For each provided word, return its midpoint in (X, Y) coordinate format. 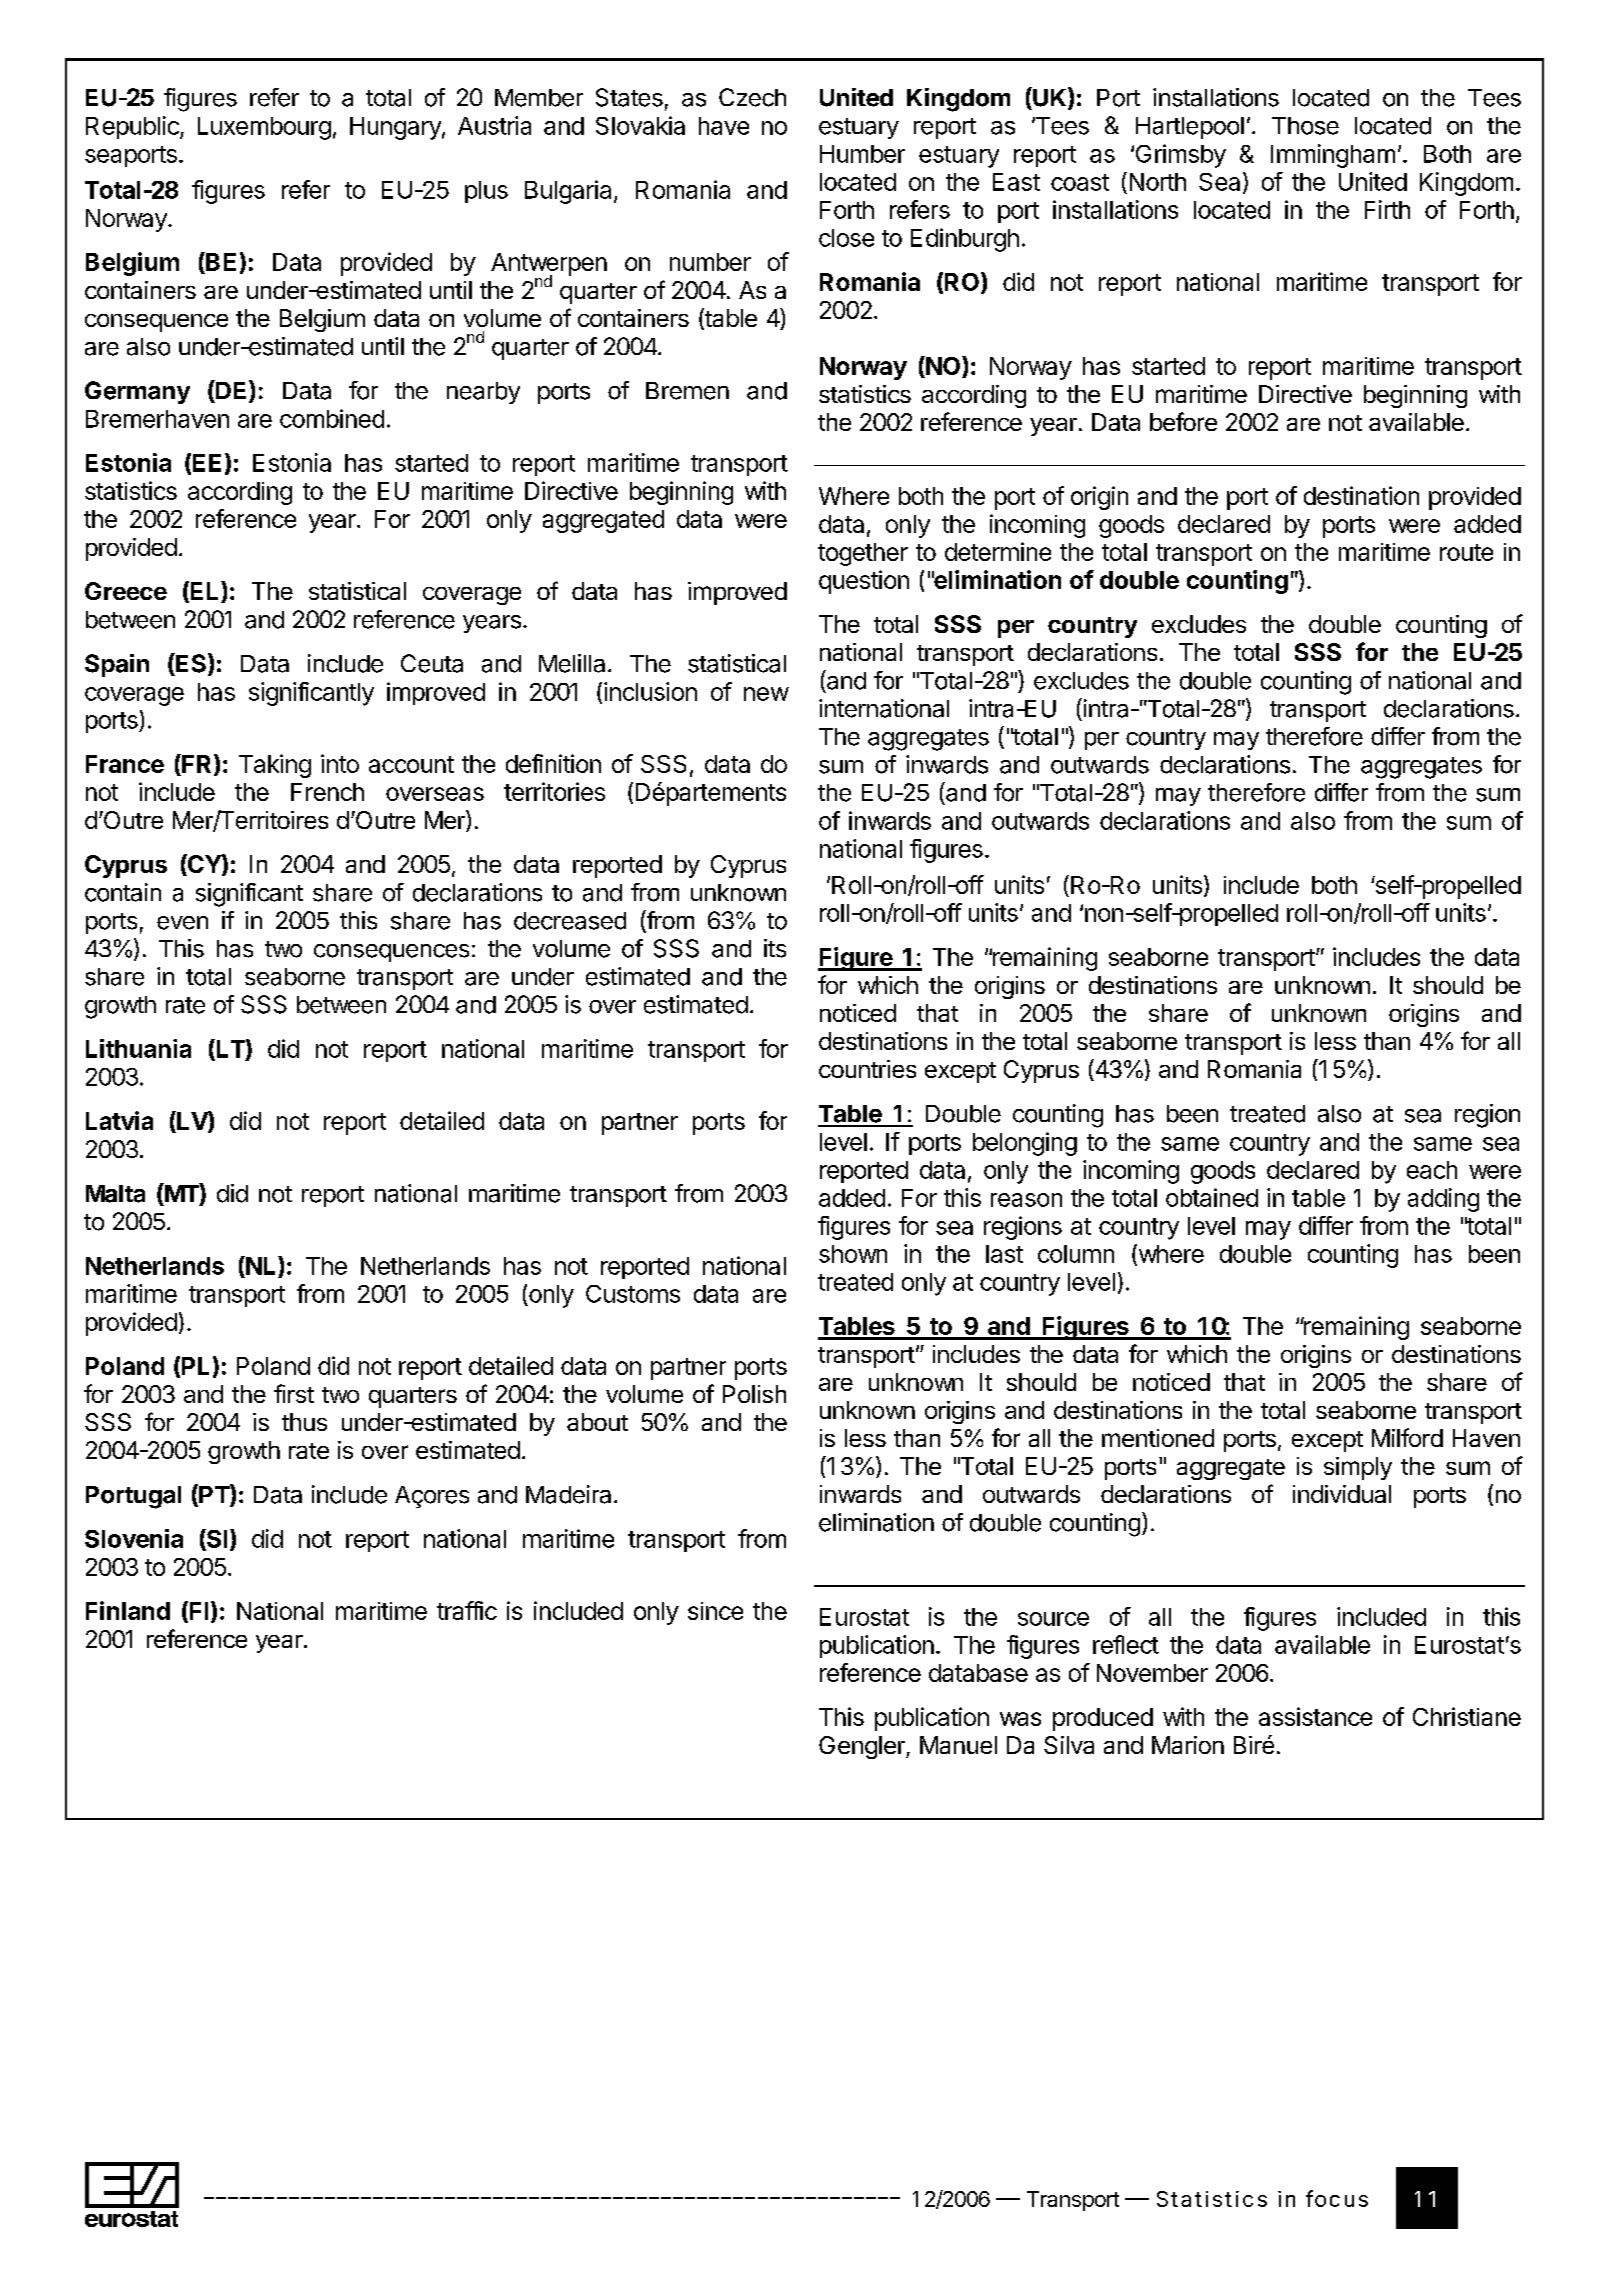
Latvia (119, 1120)
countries (867, 1069)
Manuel (958, 1745)
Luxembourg (264, 128)
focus (1337, 2198)
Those (1305, 126)
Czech (752, 97)
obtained (1212, 1197)
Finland (128, 1610)
